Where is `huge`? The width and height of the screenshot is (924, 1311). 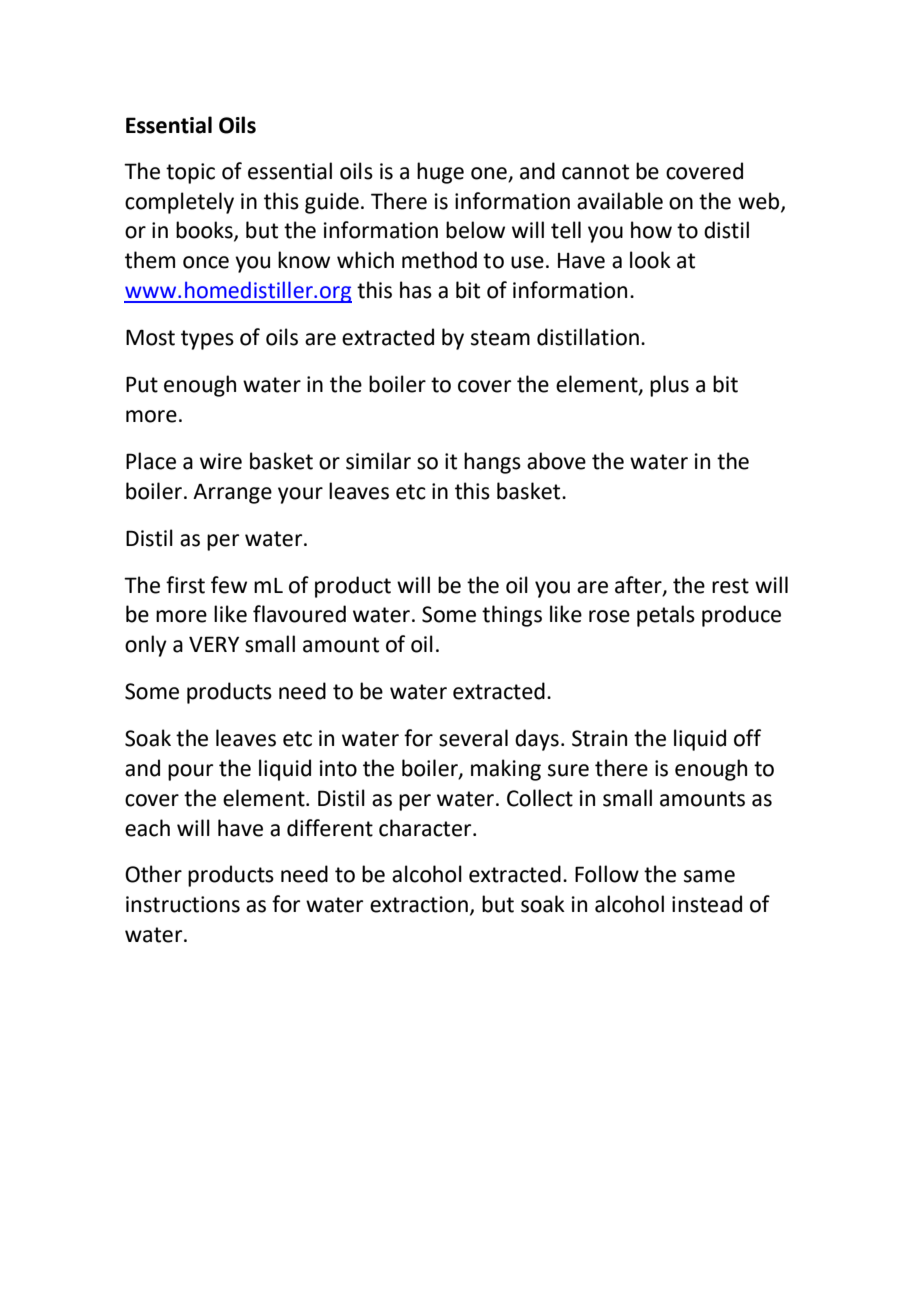 huge is located at coordinates (440, 173).
